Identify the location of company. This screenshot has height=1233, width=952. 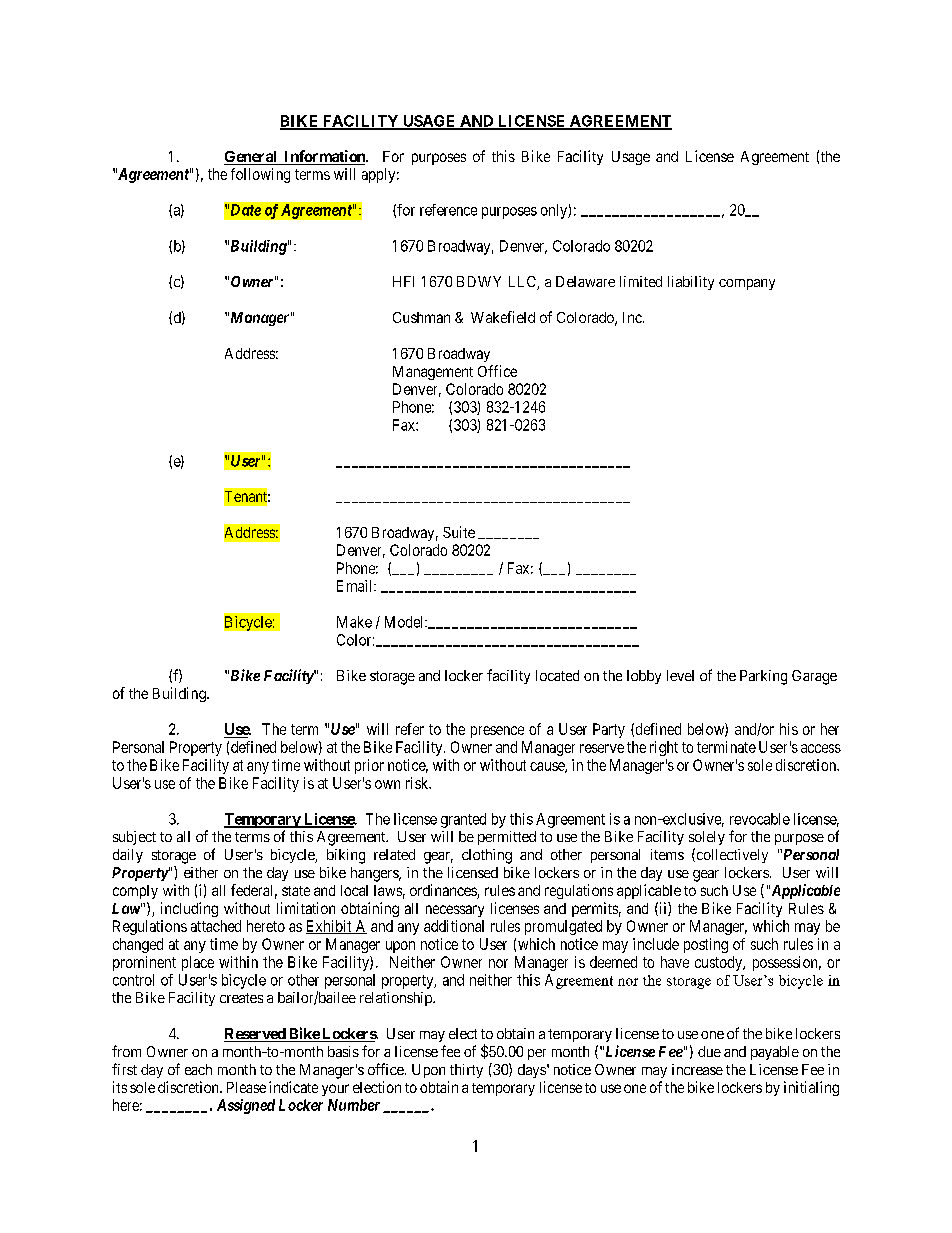
(747, 284).
